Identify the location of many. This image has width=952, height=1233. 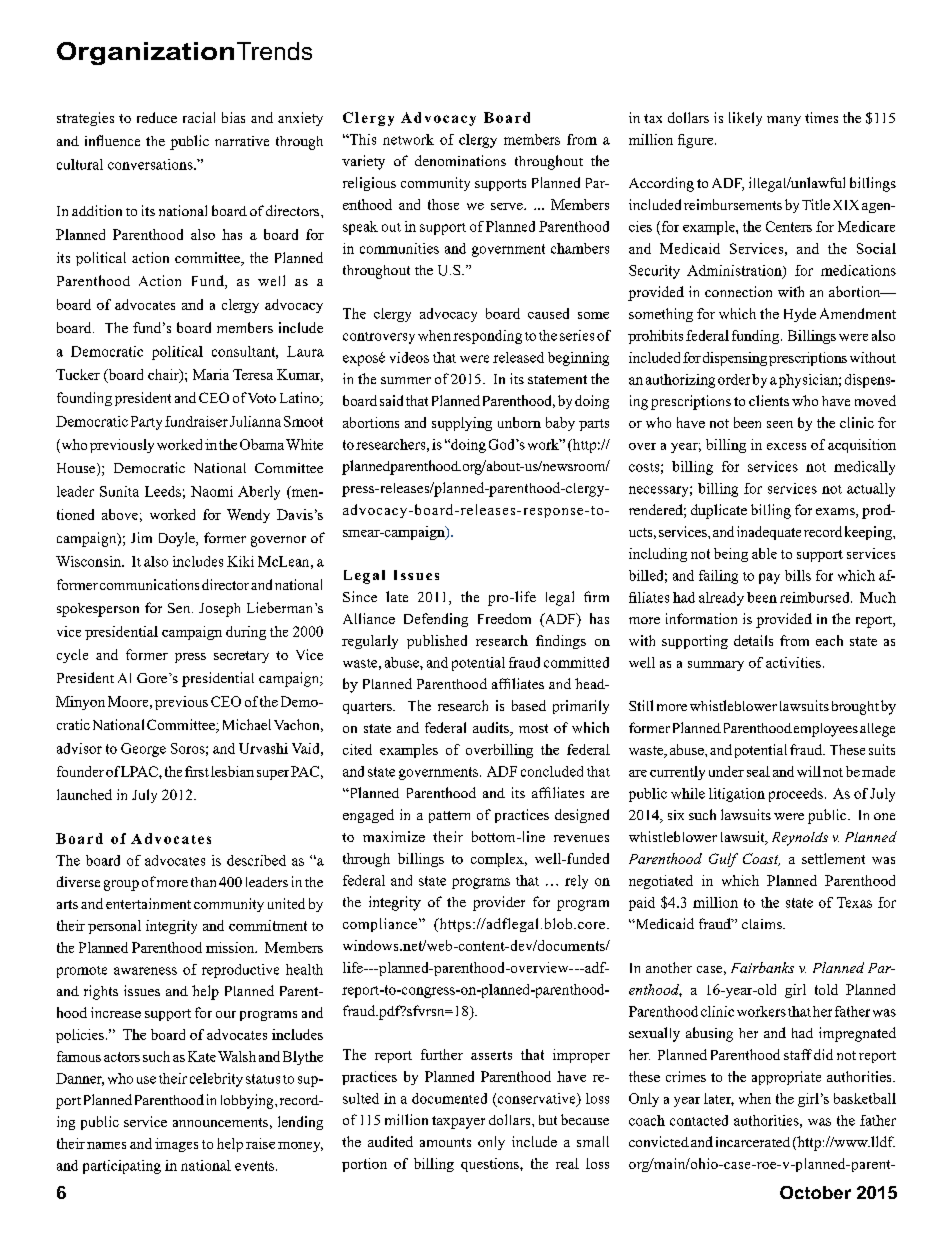
(784, 121).
